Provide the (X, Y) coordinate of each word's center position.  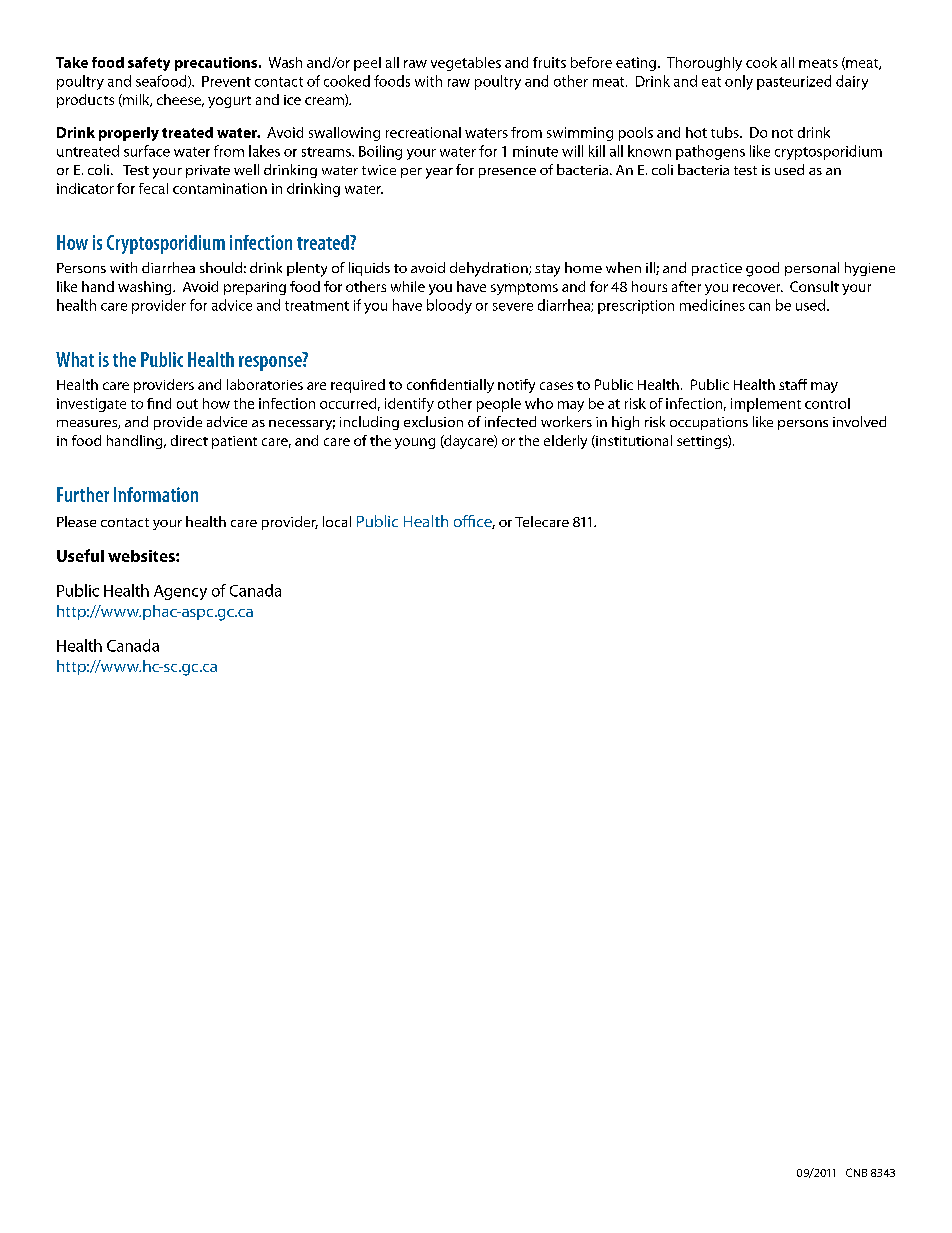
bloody (449, 306)
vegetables (466, 64)
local (337, 521)
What (75, 359)
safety (149, 64)
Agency (180, 592)
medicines (712, 305)
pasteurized (794, 82)
